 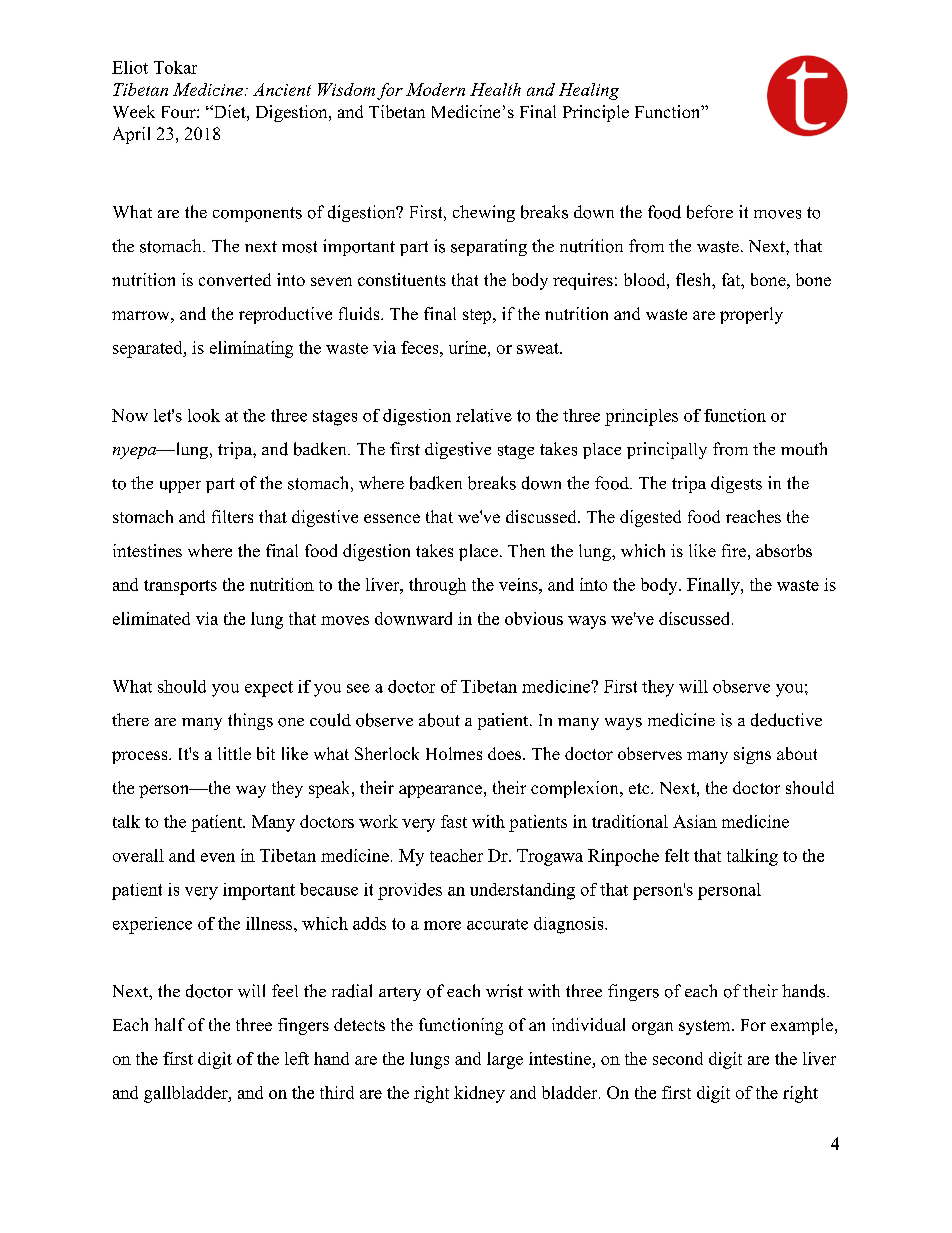 I want to click on little, so click(x=234, y=753).
